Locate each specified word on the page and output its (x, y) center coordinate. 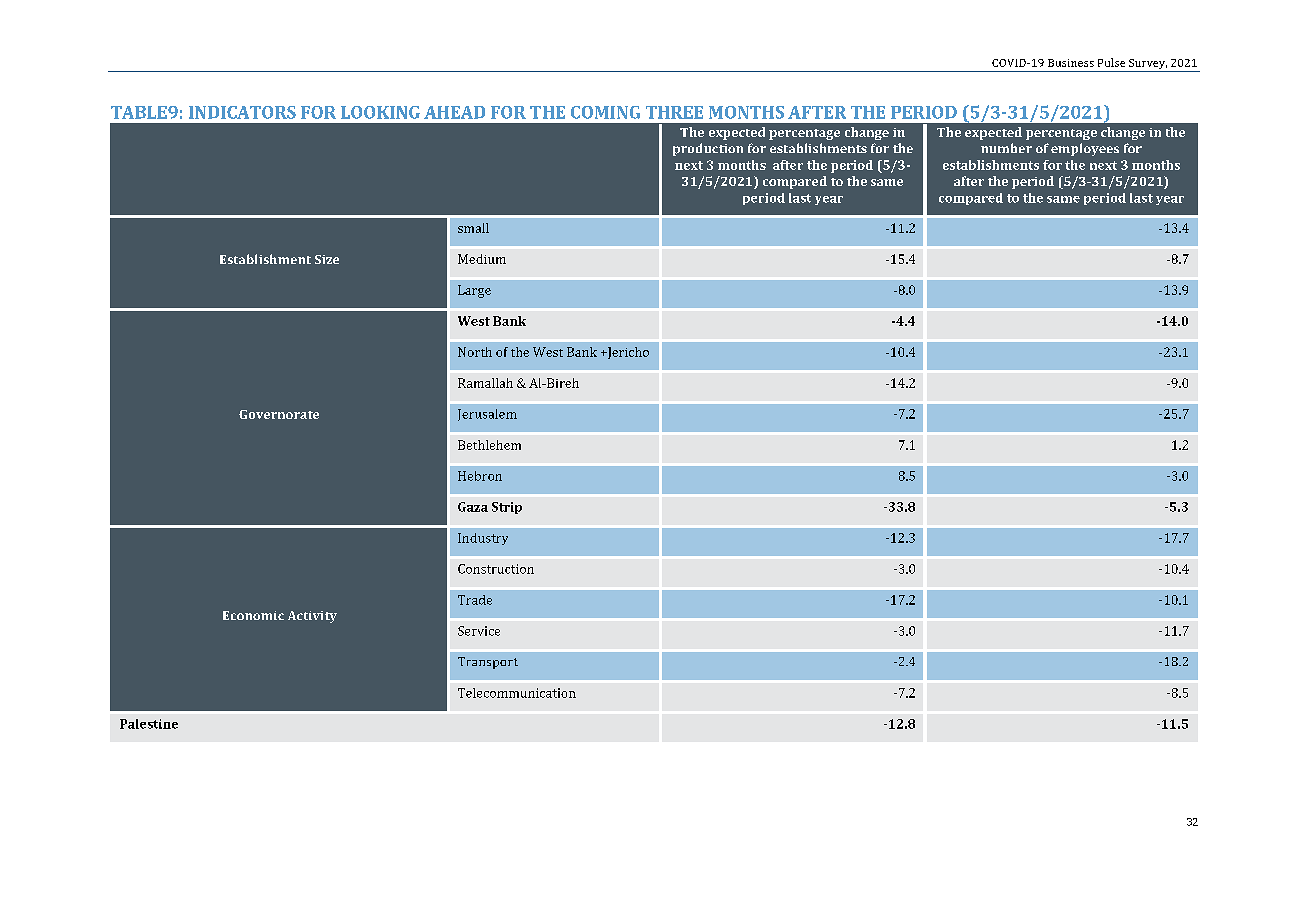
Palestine (149, 724)
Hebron (480, 476)
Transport (488, 663)
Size (327, 259)
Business (1071, 63)
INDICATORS (242, 112)
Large (474, 291)
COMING (605, 112)
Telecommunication (517, 693)
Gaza (473, 507)
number (1006, 148)
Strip (507, 508)
